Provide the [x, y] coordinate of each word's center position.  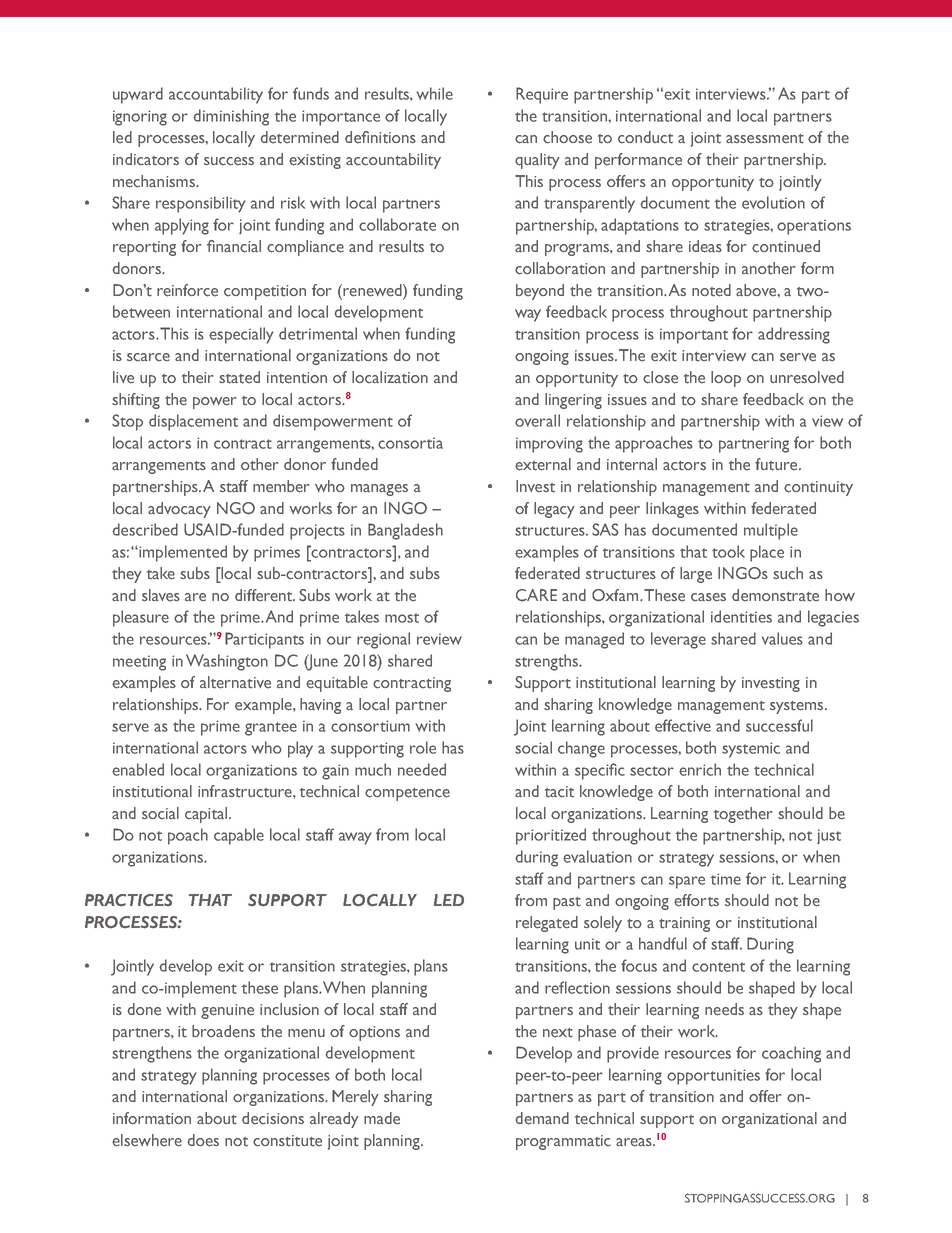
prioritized [551, 836]
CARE [536, 595]
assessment [765, 139]
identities [741, 616]
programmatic [563, 1142]
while [435, 93]
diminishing [231, 117]
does [203, 1140]
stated [239, 377]
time [726, 879]
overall [537, 420]
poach [188, 836]
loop [726, 379]
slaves [161, 595]
